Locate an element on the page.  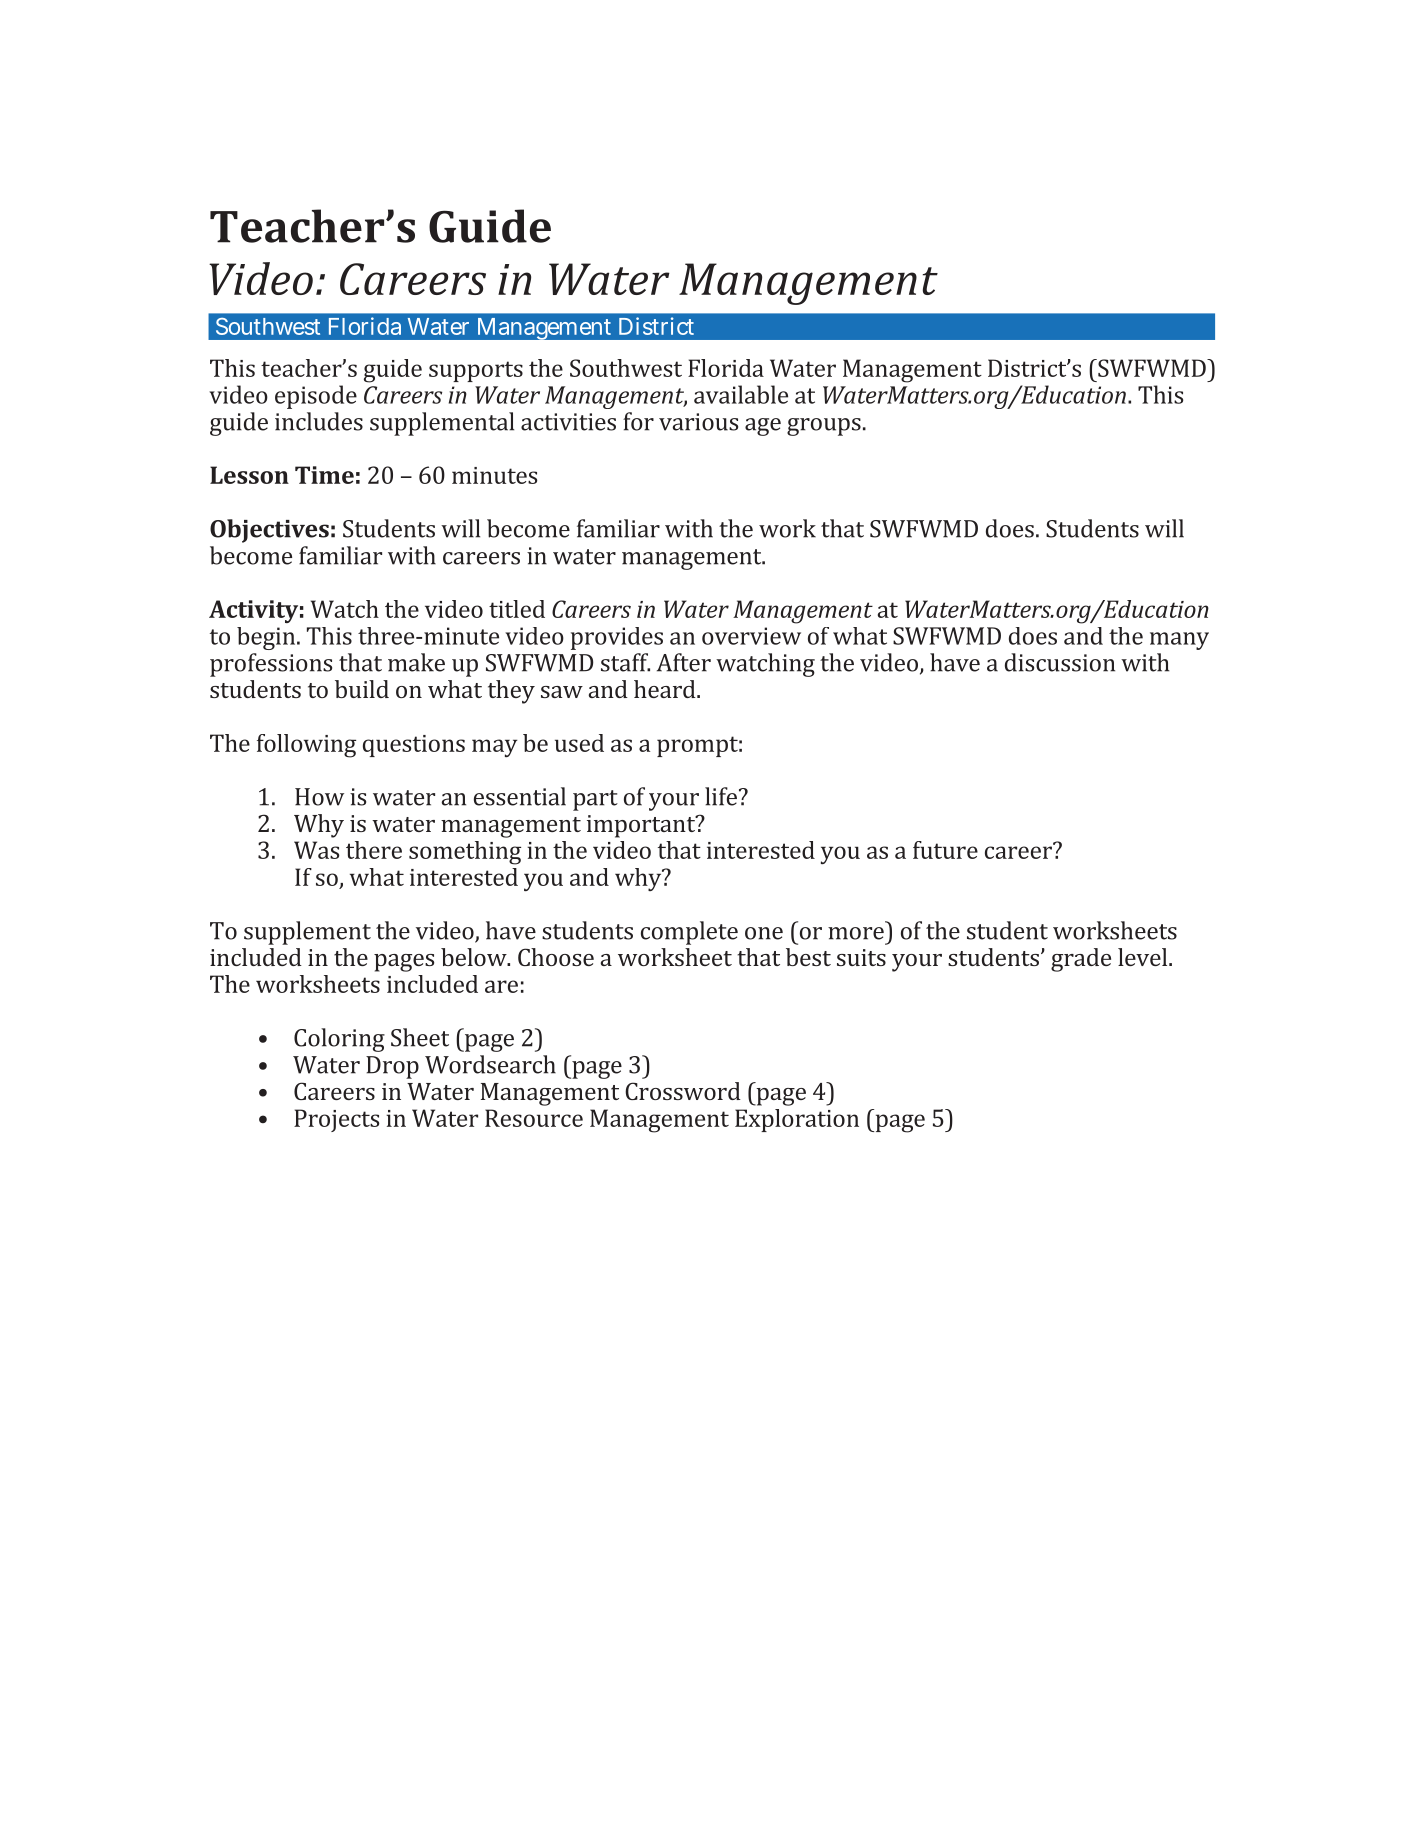
important is located at coordinates (642, 826).
